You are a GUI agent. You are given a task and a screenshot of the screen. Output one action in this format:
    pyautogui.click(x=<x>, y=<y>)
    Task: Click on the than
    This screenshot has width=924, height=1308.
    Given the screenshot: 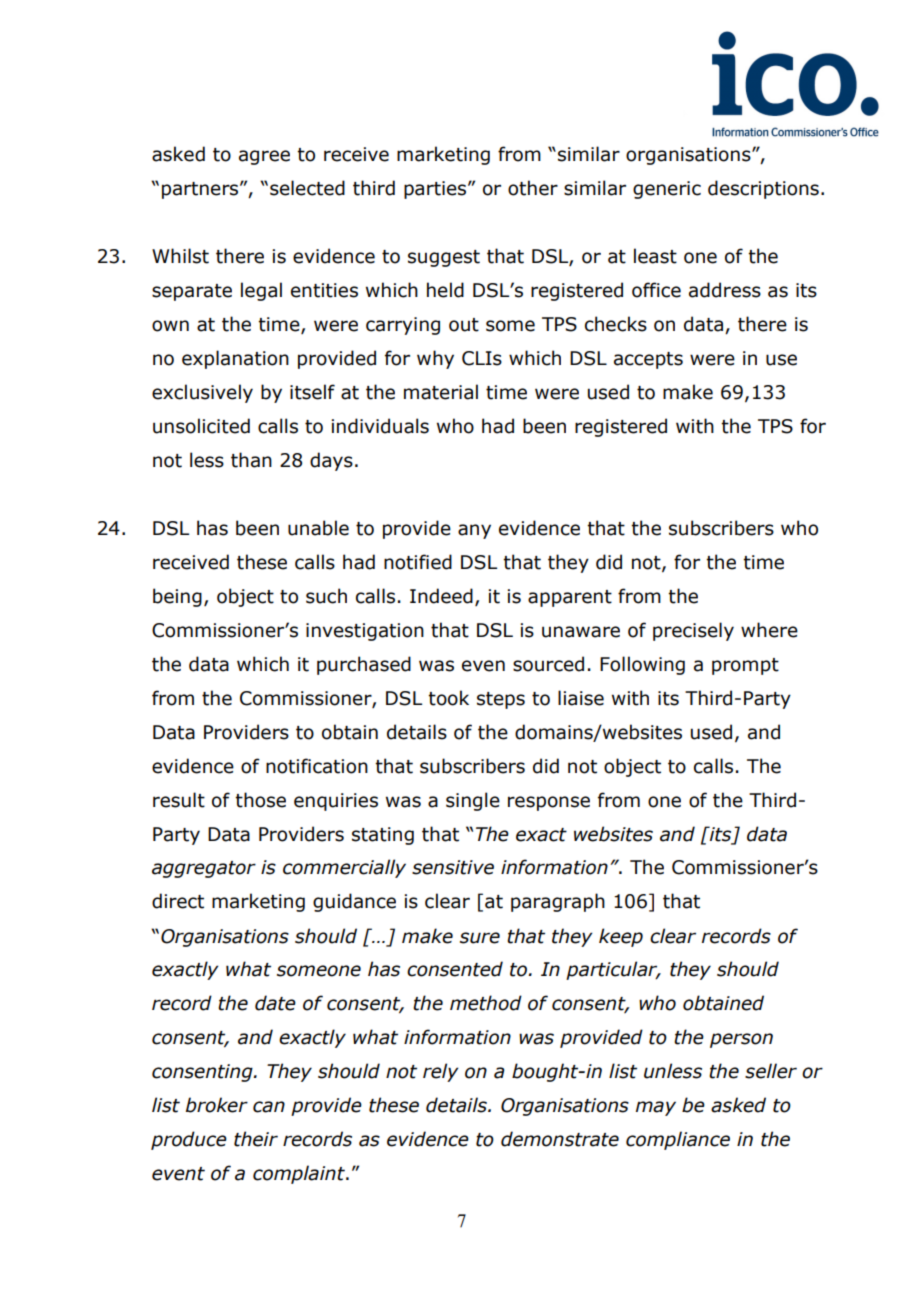 What is the action you would take?
    pyautogui.click(x=251, y=460)
